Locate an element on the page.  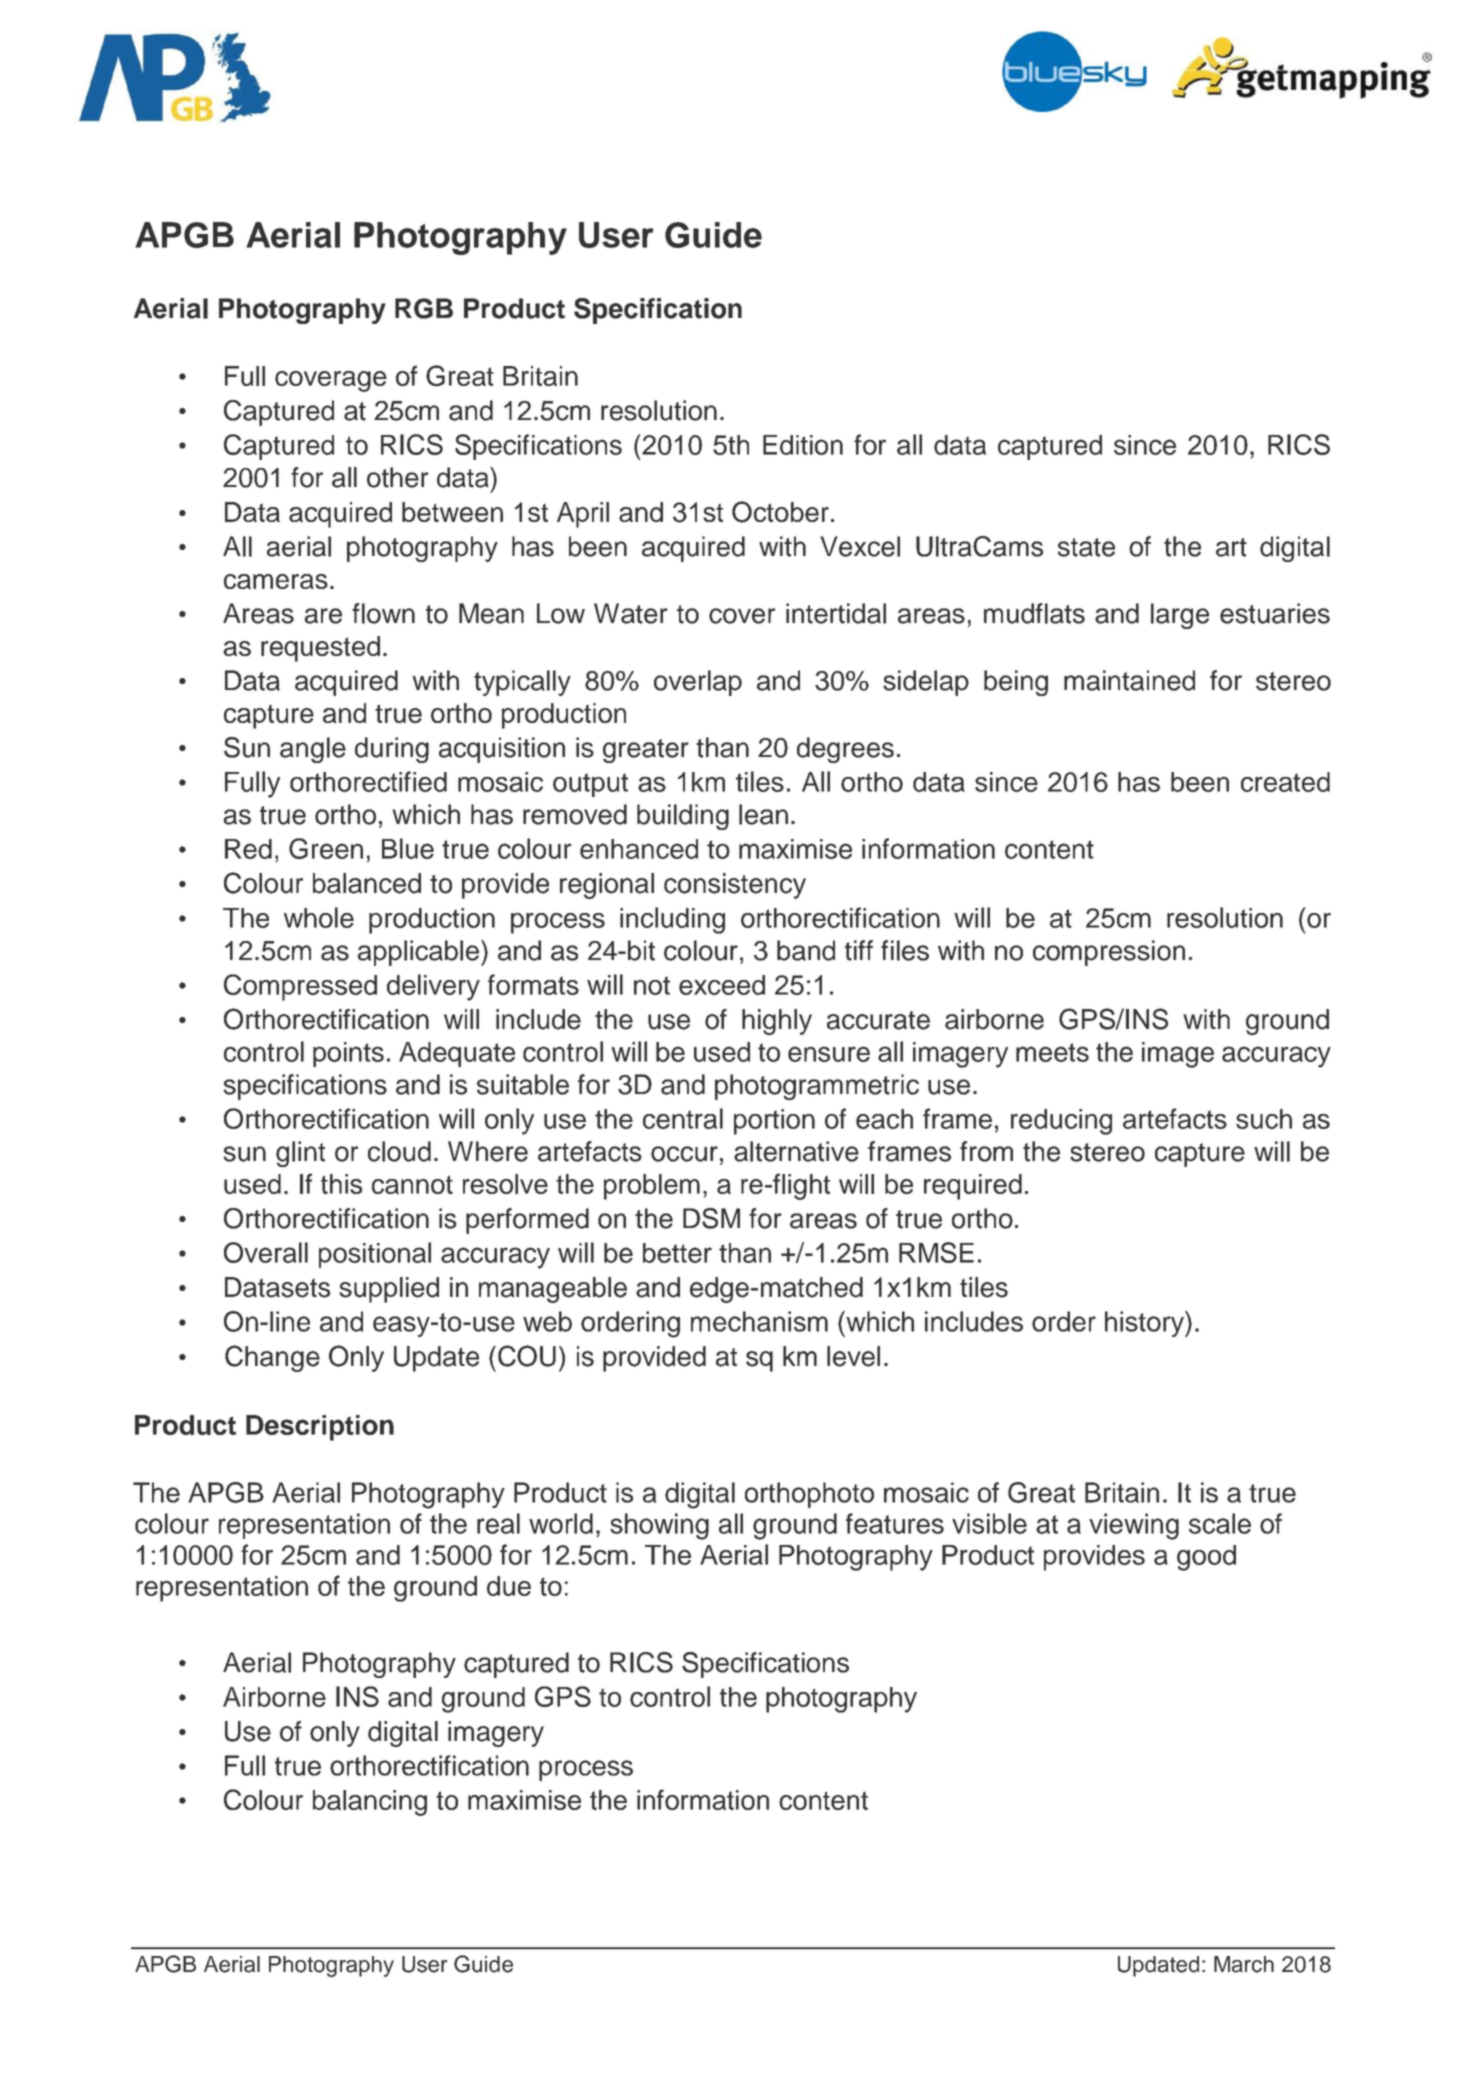
history is located at coordinates (1145, 1324).
